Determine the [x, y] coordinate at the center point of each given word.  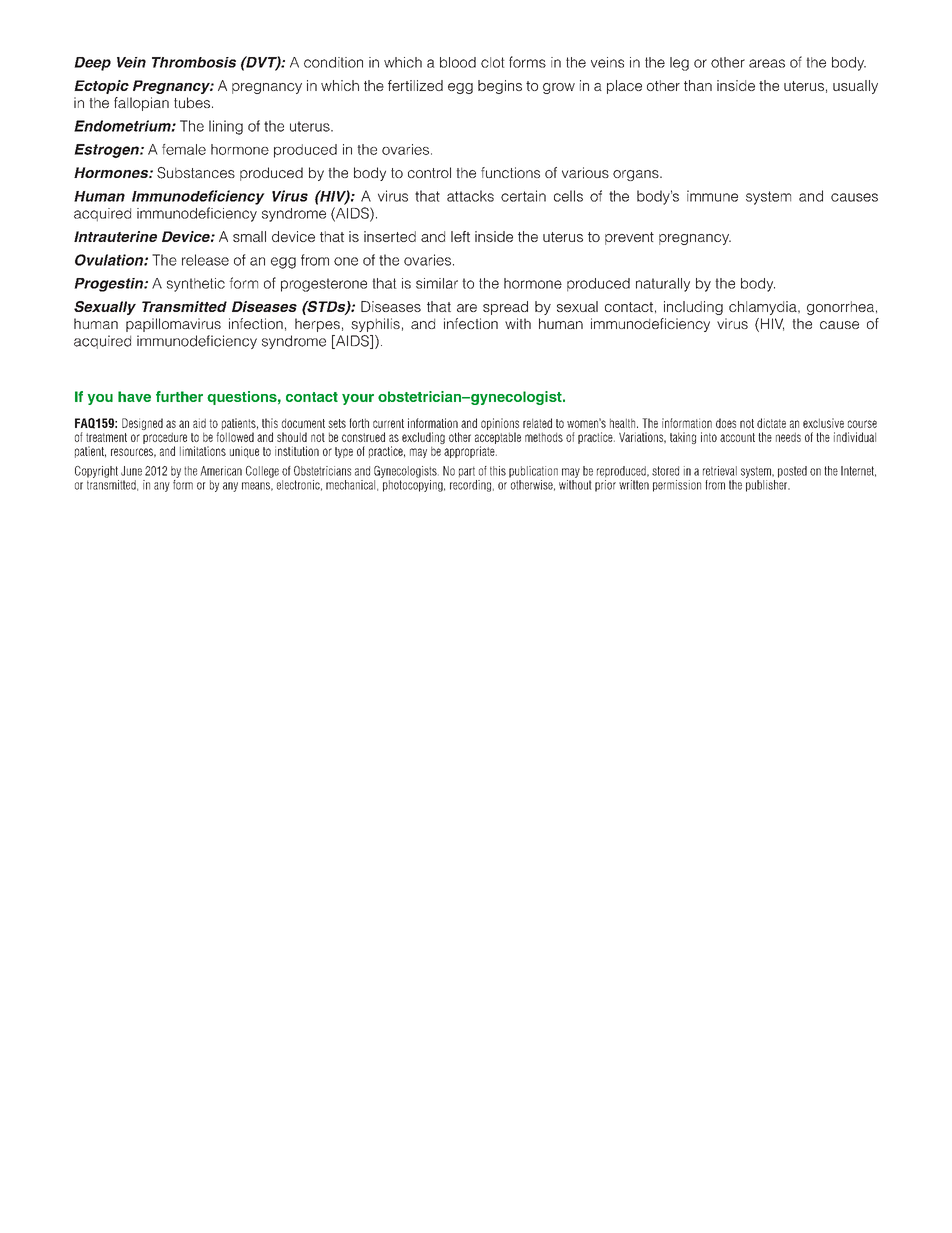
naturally [663, 285]
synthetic [196, 285]
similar [437, 283]
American [221, 471]
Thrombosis [194, 62]
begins [500, 87]
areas [767, 63]
